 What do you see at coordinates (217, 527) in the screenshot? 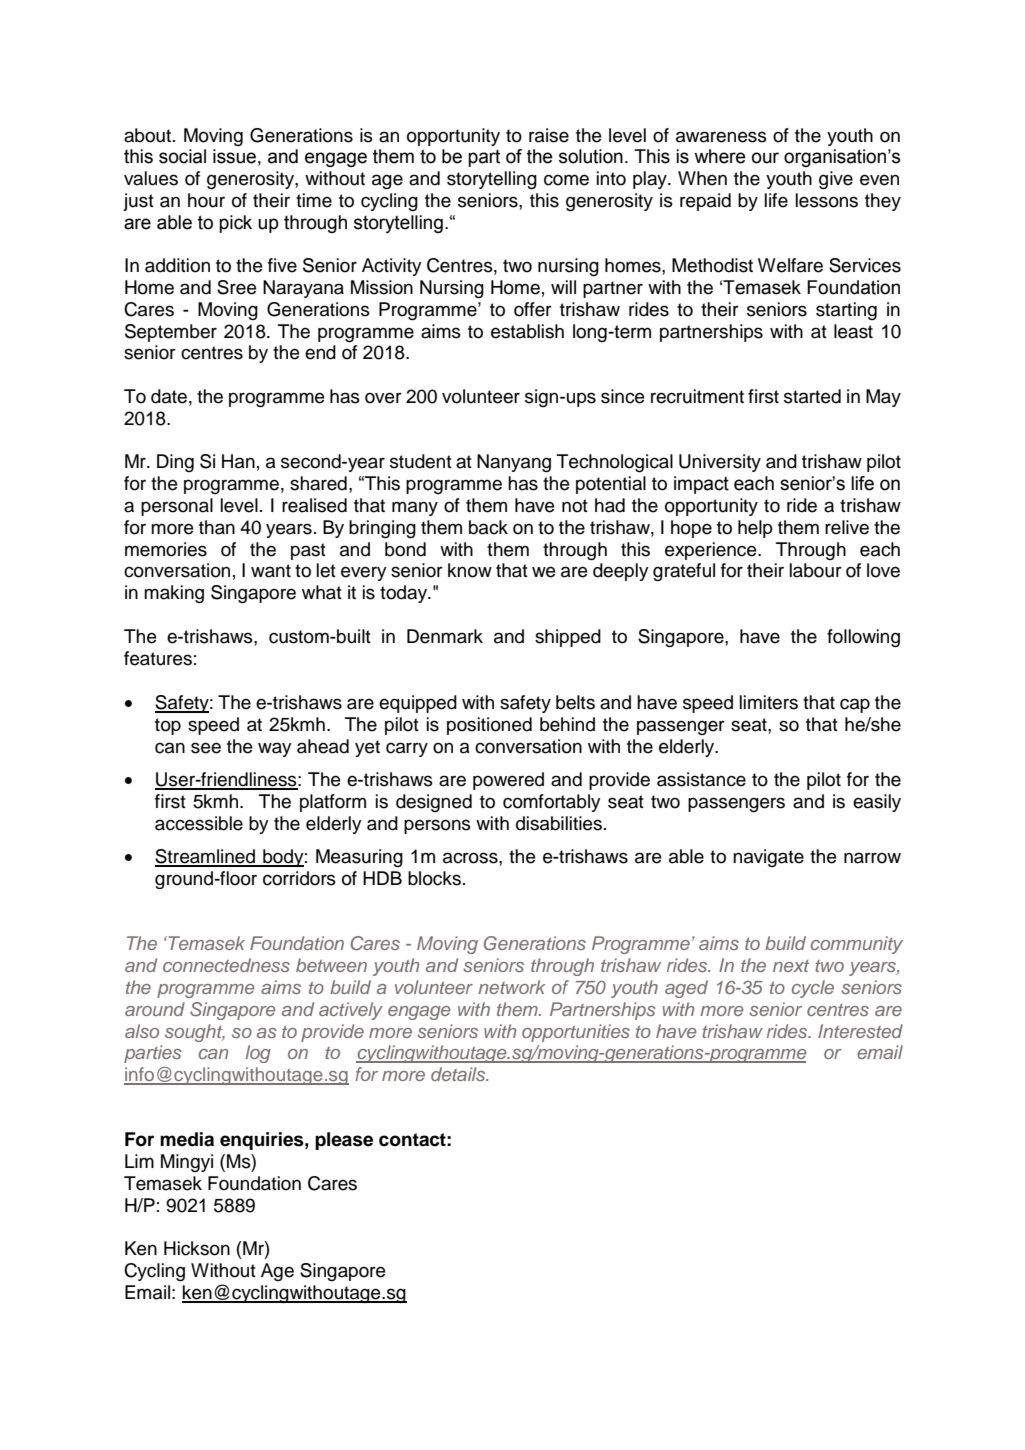
I see `than` at bounding box center [217, 527].
